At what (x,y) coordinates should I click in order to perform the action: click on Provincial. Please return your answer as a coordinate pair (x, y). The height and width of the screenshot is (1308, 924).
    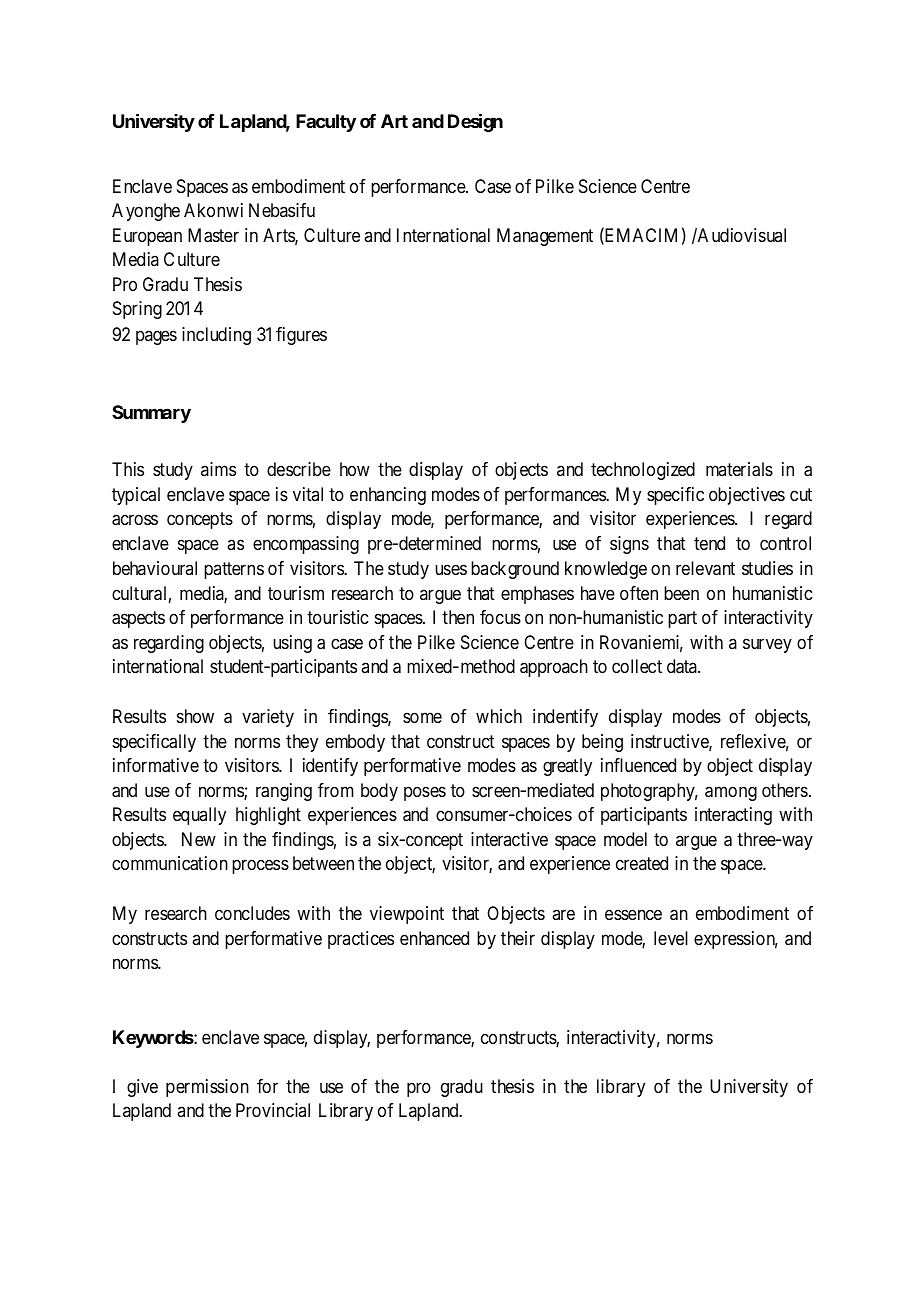
    Looking at the image, I should click on (273, 1110).
